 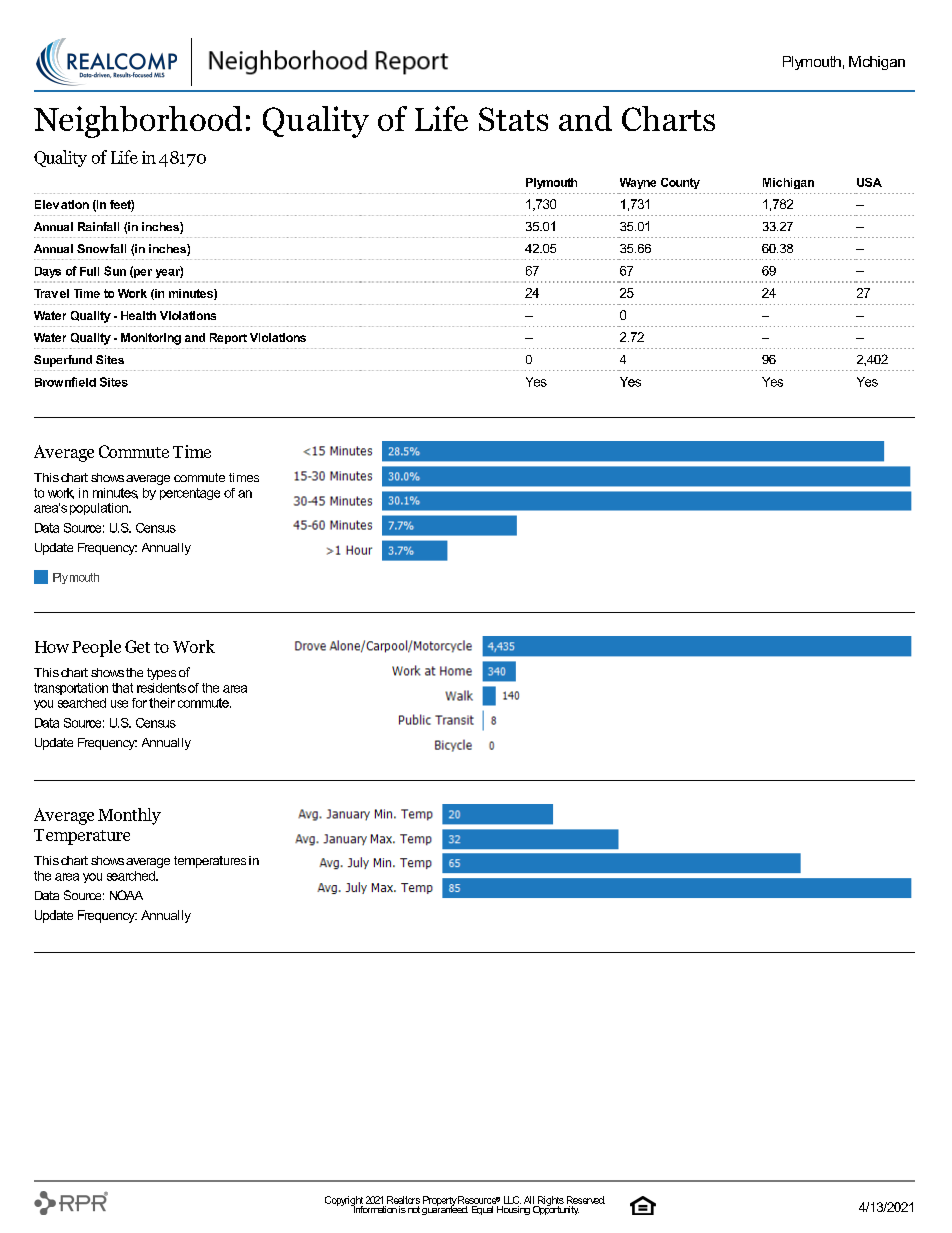 What do you see at coordinates (138, 122) in the image?
I see `Neighborhood` at bounding box center [138, 122].
